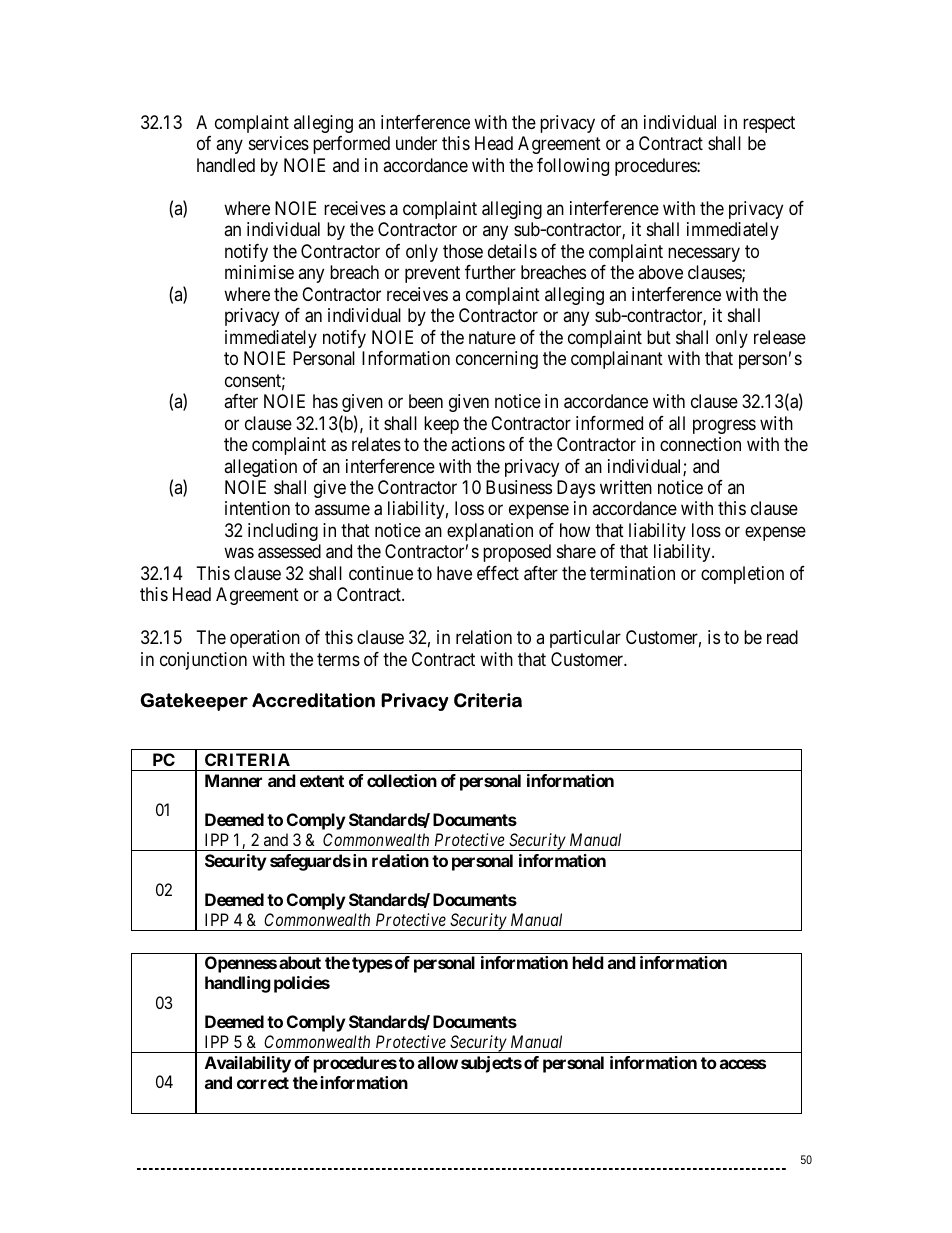 This image has height=1233, width=952. Describe the element at coordinates (769, 124) in the image. I see `respect` at that location.
